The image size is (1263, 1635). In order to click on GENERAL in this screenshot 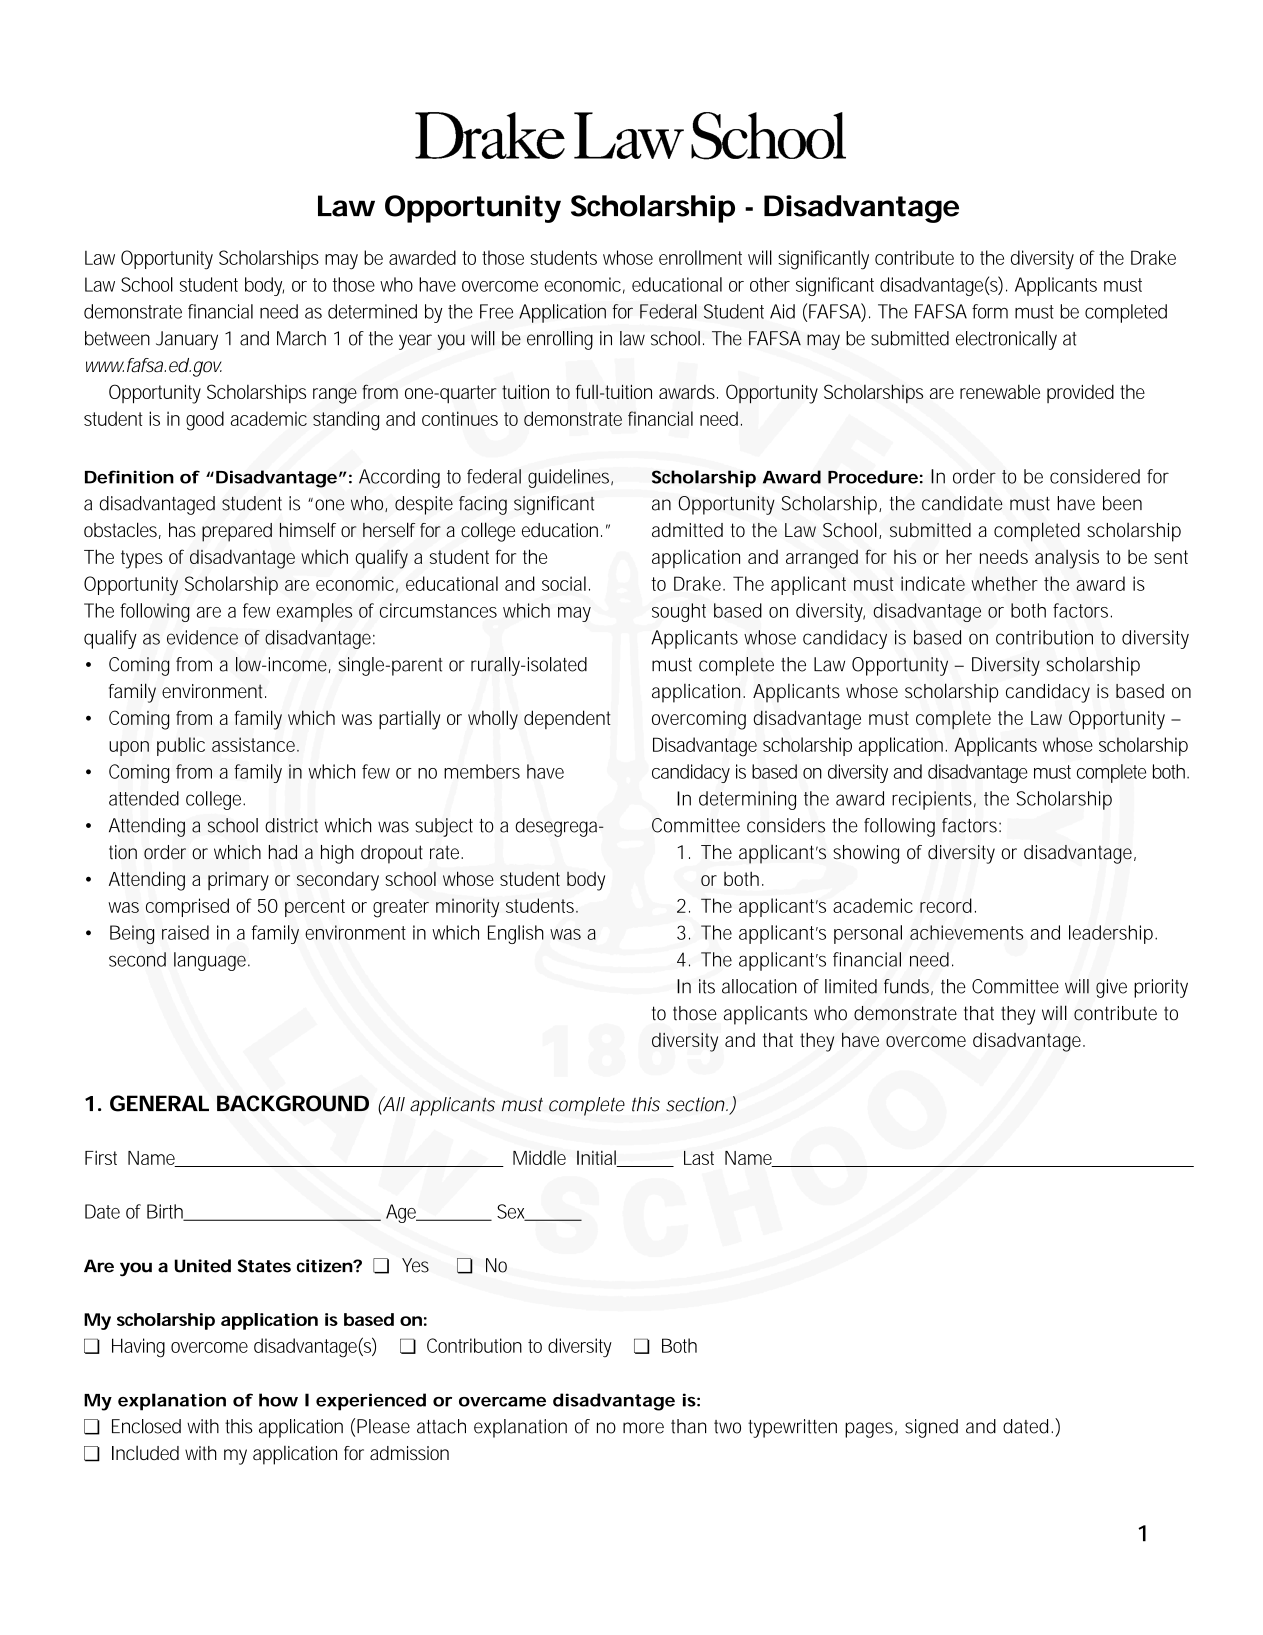, I will do `click(159, 1103)`.
